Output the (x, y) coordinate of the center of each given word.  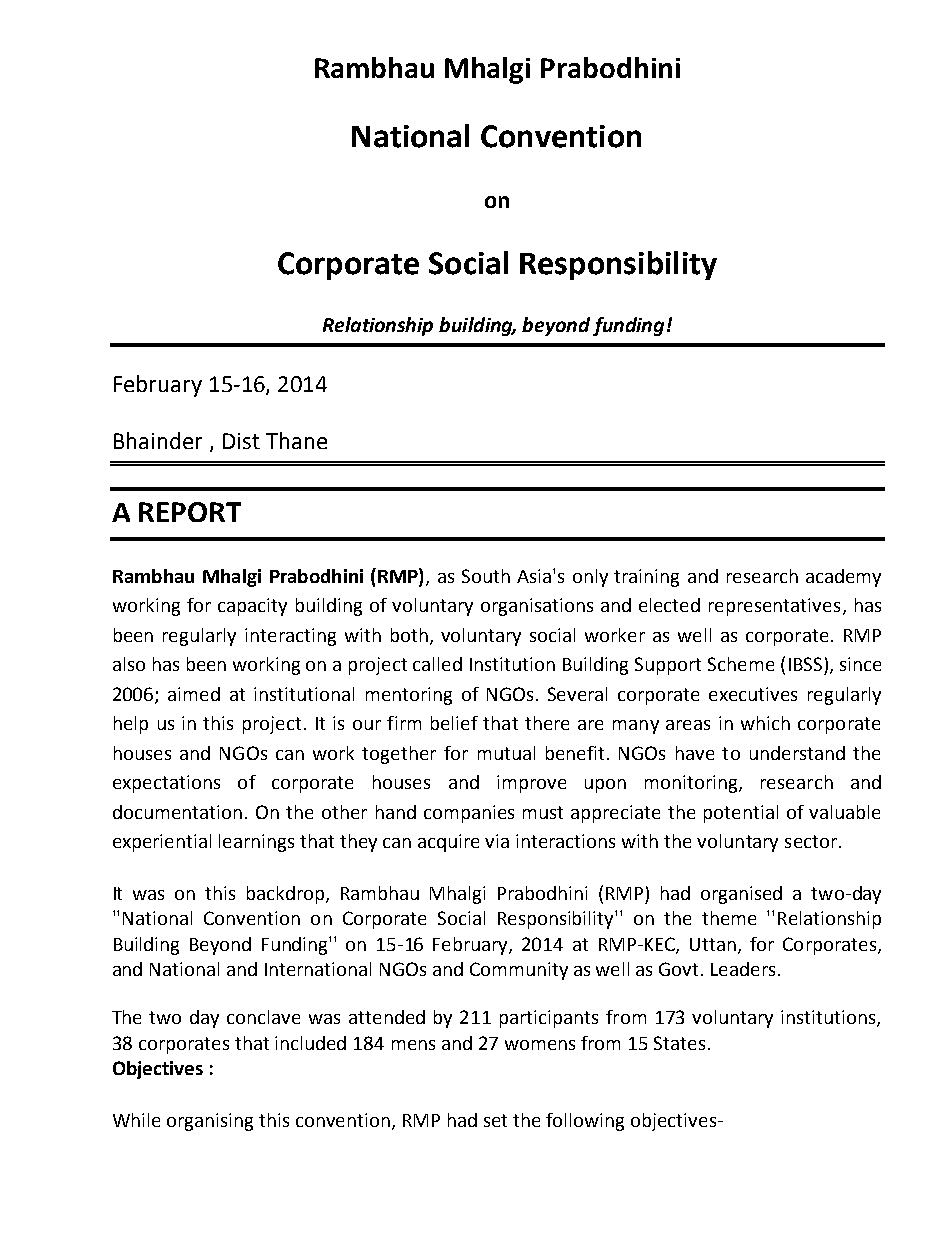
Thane (296, 440)
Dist (241, 441)
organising (210, 1122)
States (679, 1043)
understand (797, 753)
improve (531, 784)
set (495, 1120)
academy (843, 578)
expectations (166, 784)
